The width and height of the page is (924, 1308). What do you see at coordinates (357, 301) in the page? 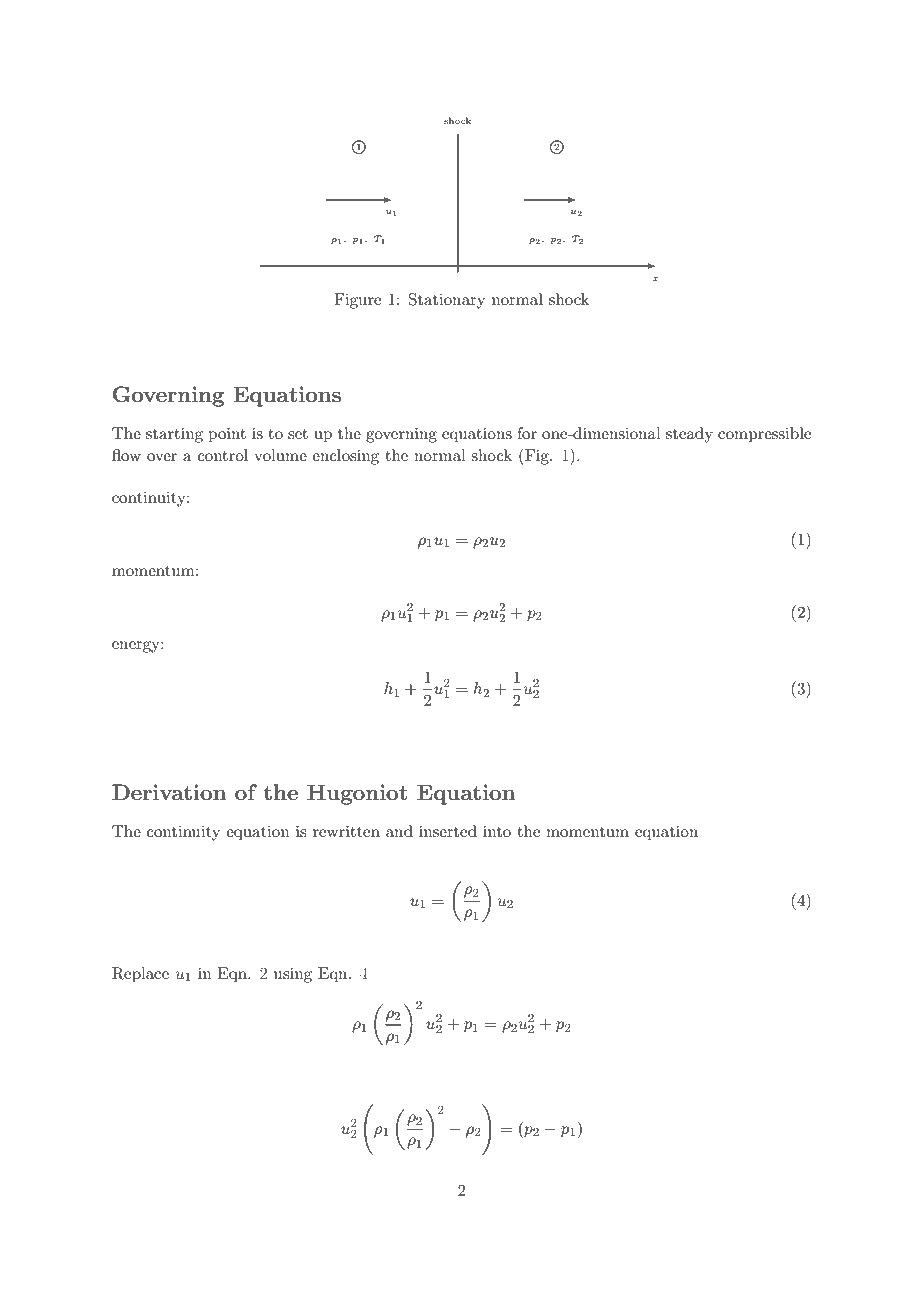
I see `Figure` at bounding box center [357, 301].
